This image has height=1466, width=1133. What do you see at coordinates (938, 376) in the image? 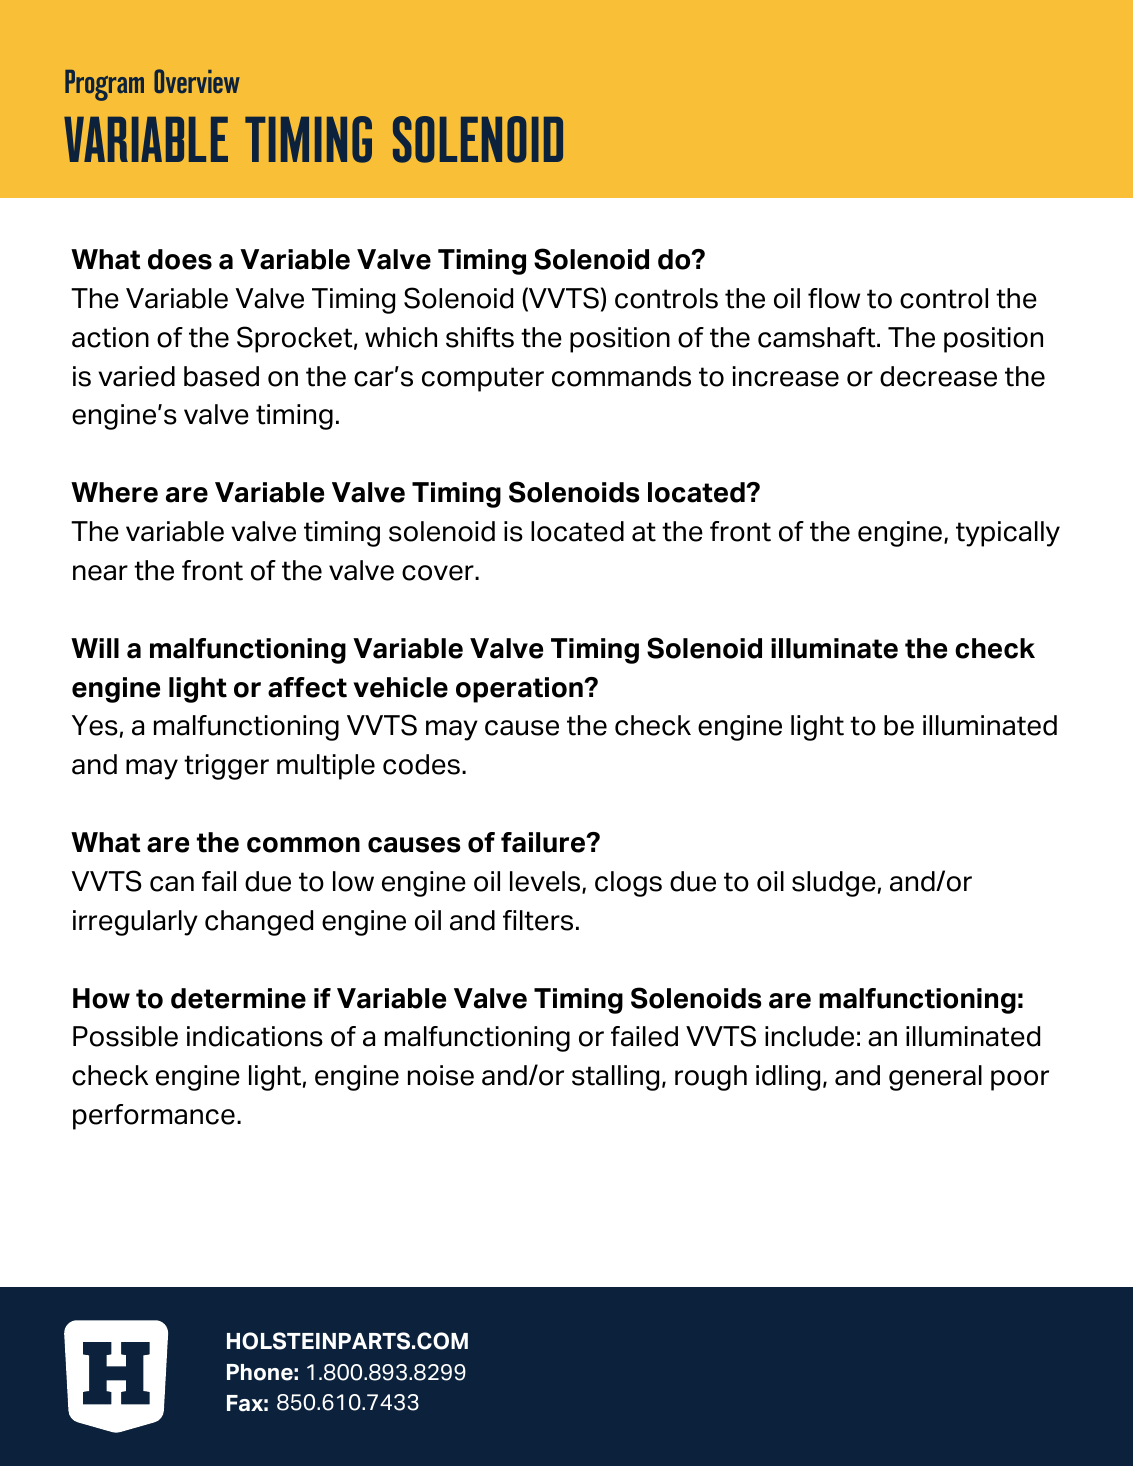
I see `decrease` at bounding box center [938, 376].
